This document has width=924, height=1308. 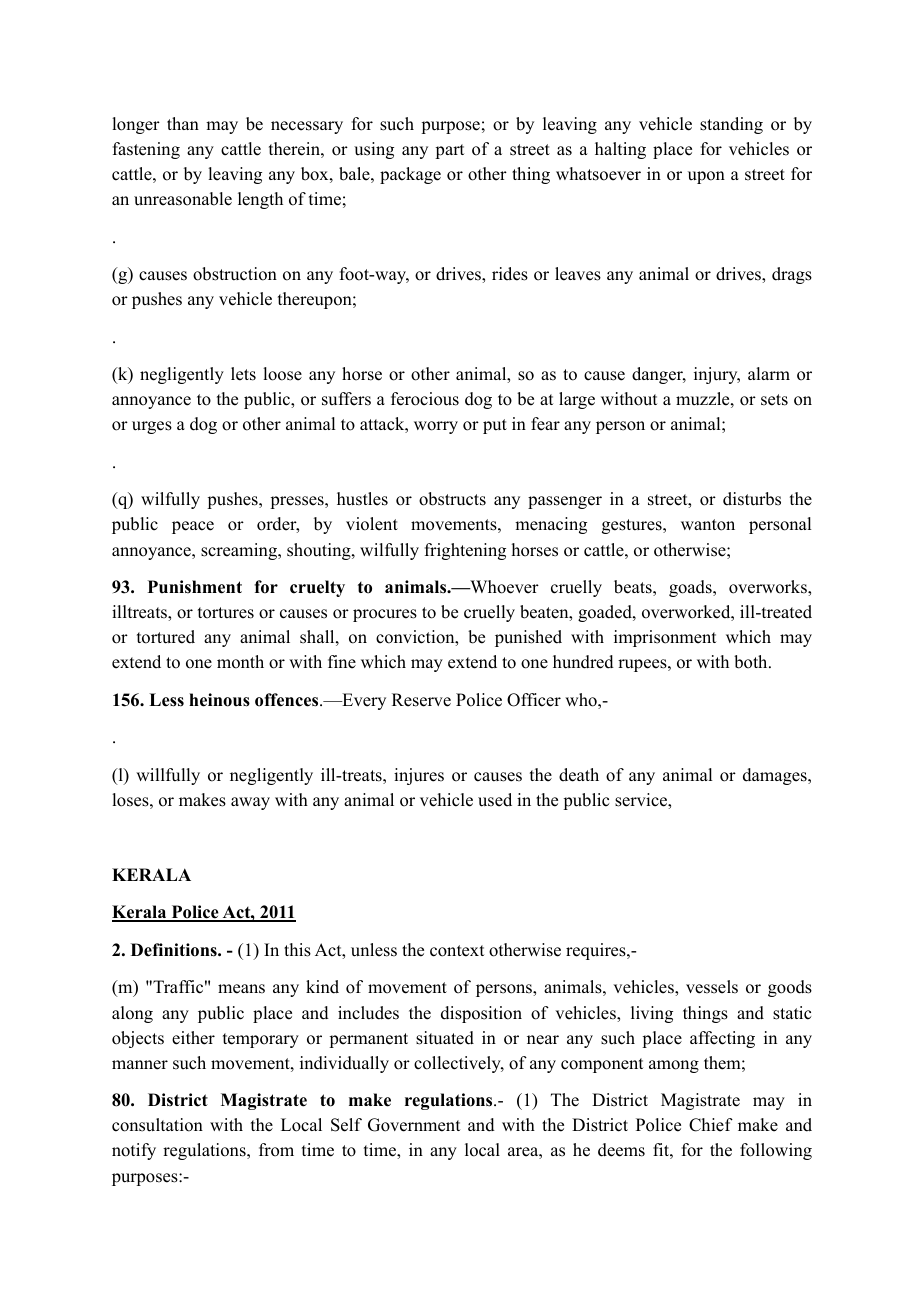 I want to click on away, so click(x=250, y=803).
